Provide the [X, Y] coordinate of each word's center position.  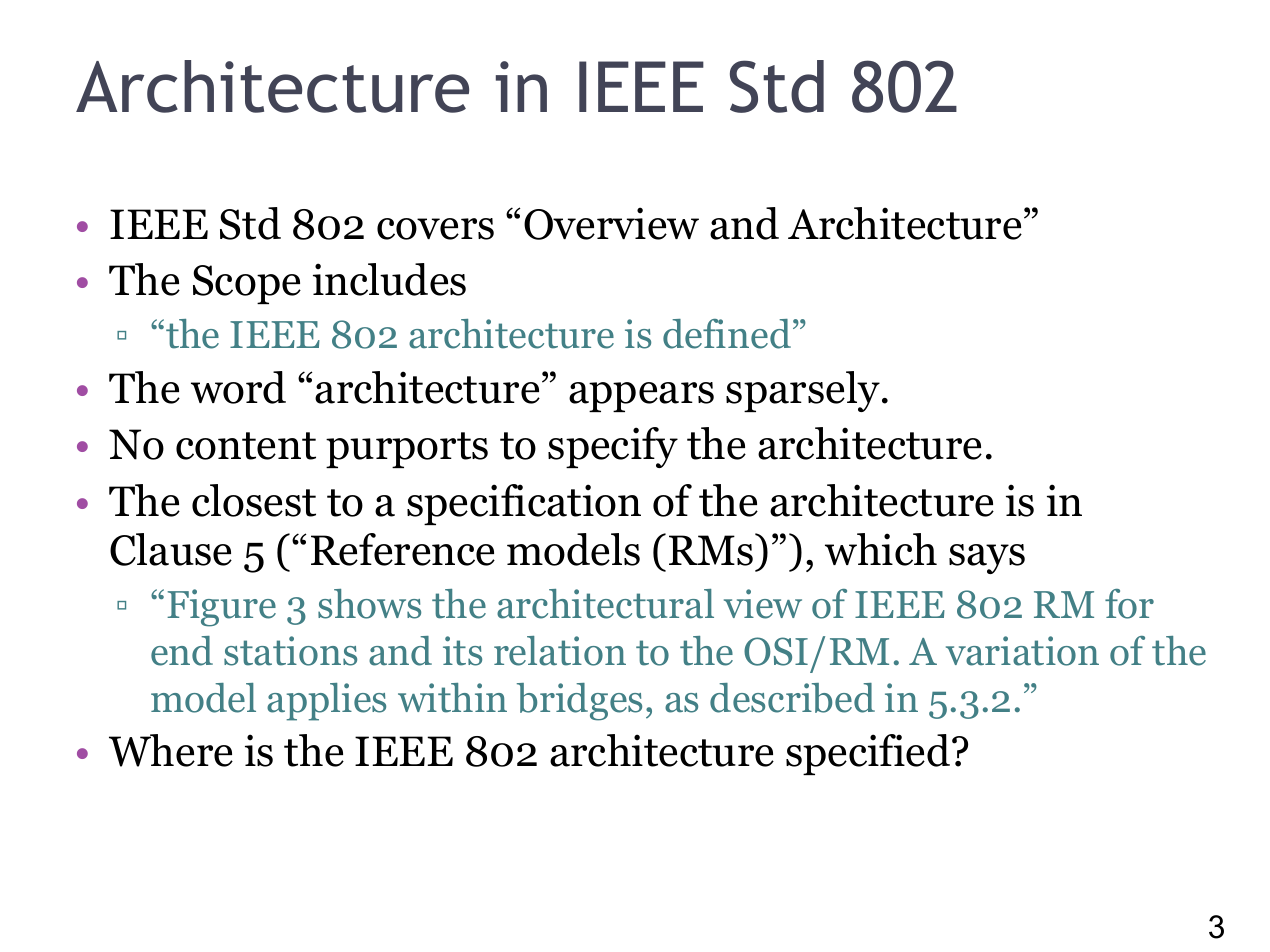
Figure [221, 608]
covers [435, 229]
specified [869, 754]
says [987, 559]
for [1129, 604]
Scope [247, 284]
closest [254, 500]
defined [727, 334]
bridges [579, 702]
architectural [605, 604]
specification [524, 504]
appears [641, 397]
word [238, 387]
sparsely [803, 391]
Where [171, 750]
